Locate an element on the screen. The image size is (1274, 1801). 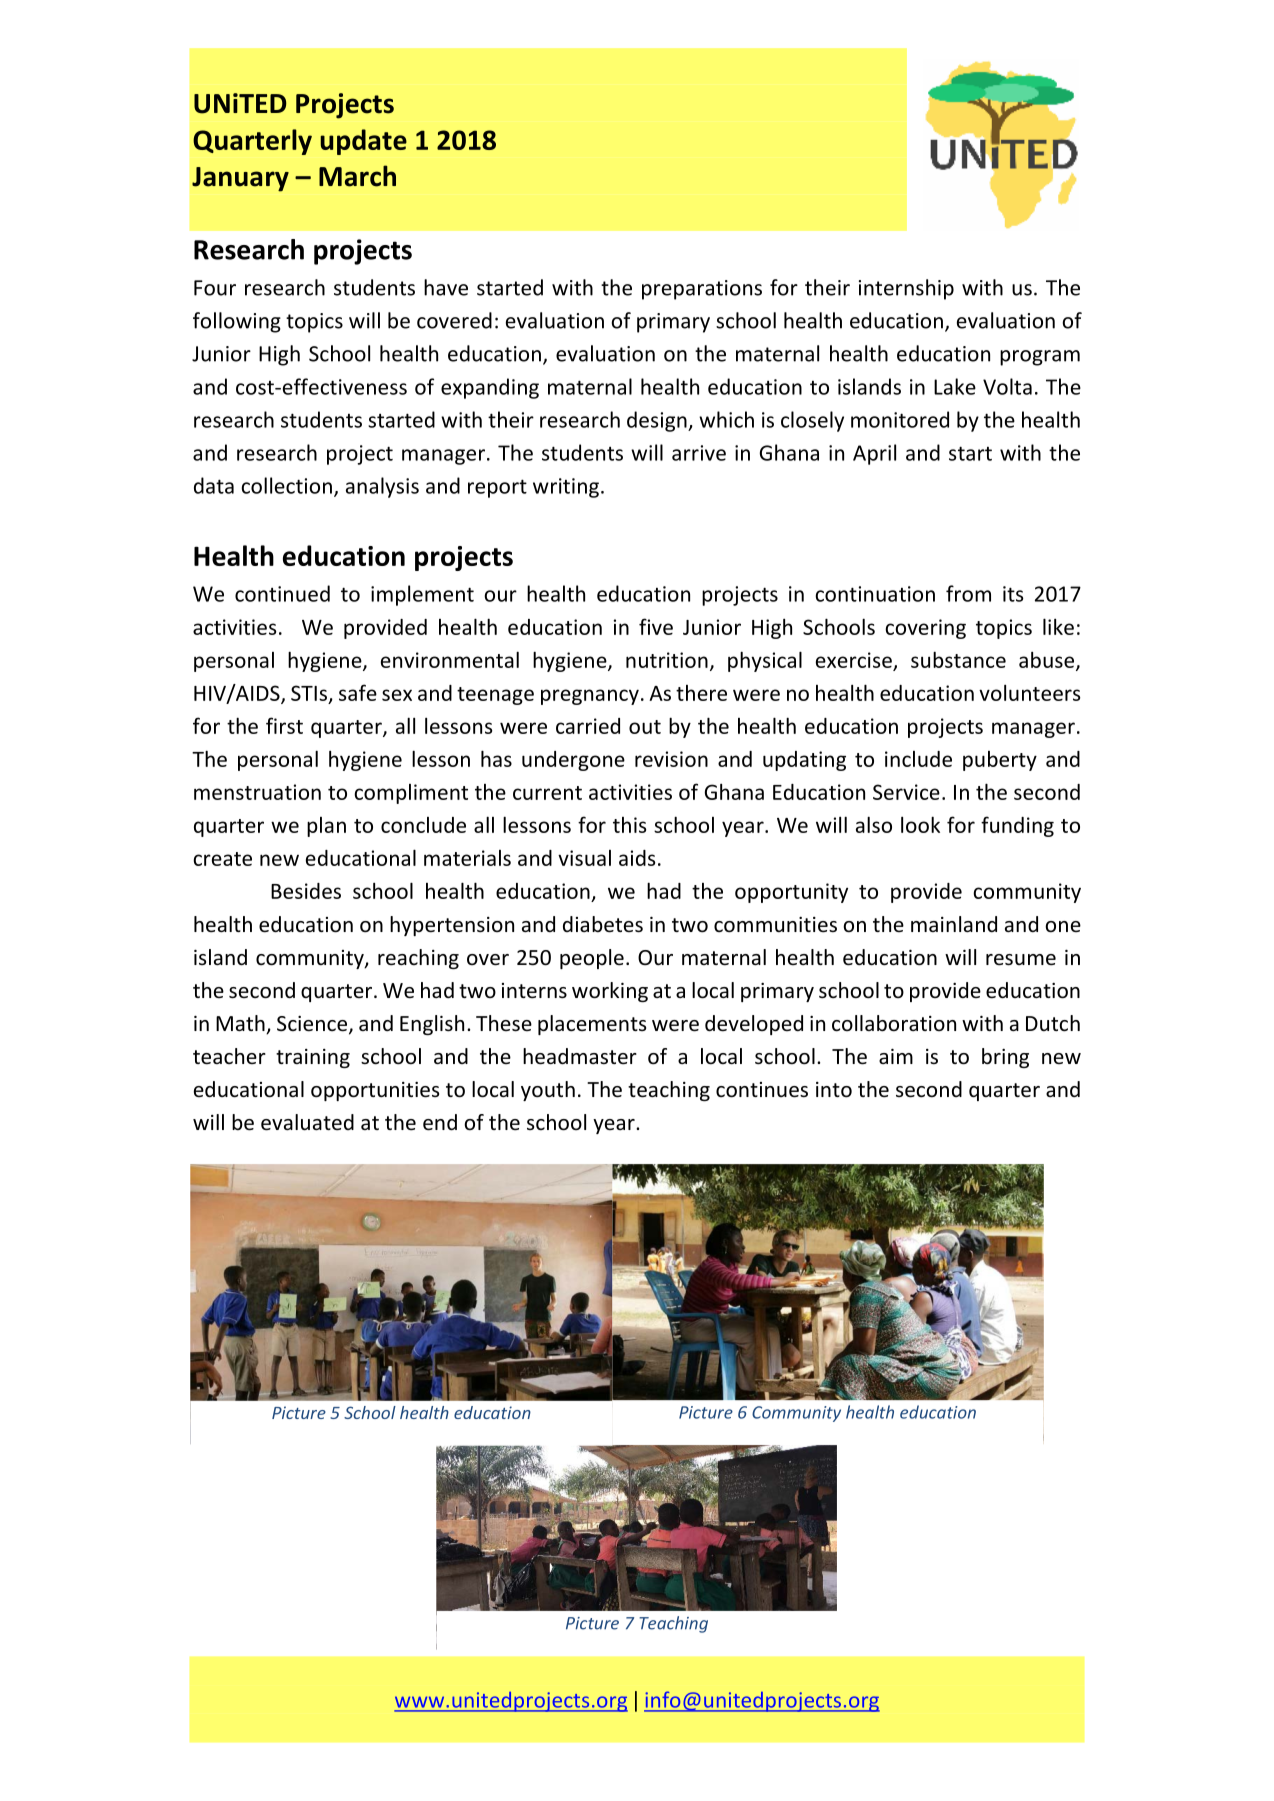
menstruation is located at coordinates (257, 792).
